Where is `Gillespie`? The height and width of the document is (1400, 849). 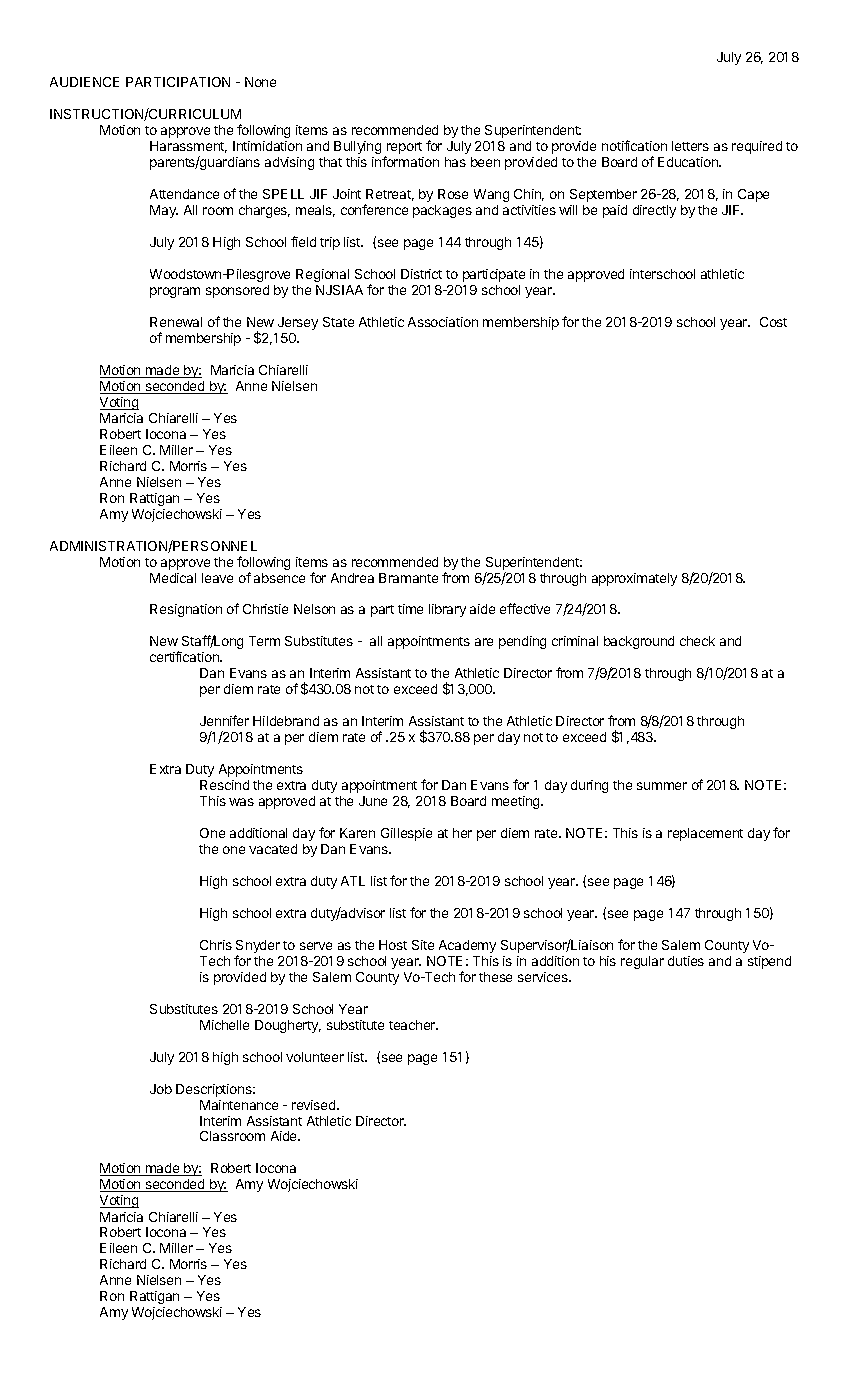
Gillespie is located at coordinates (406, 834).
